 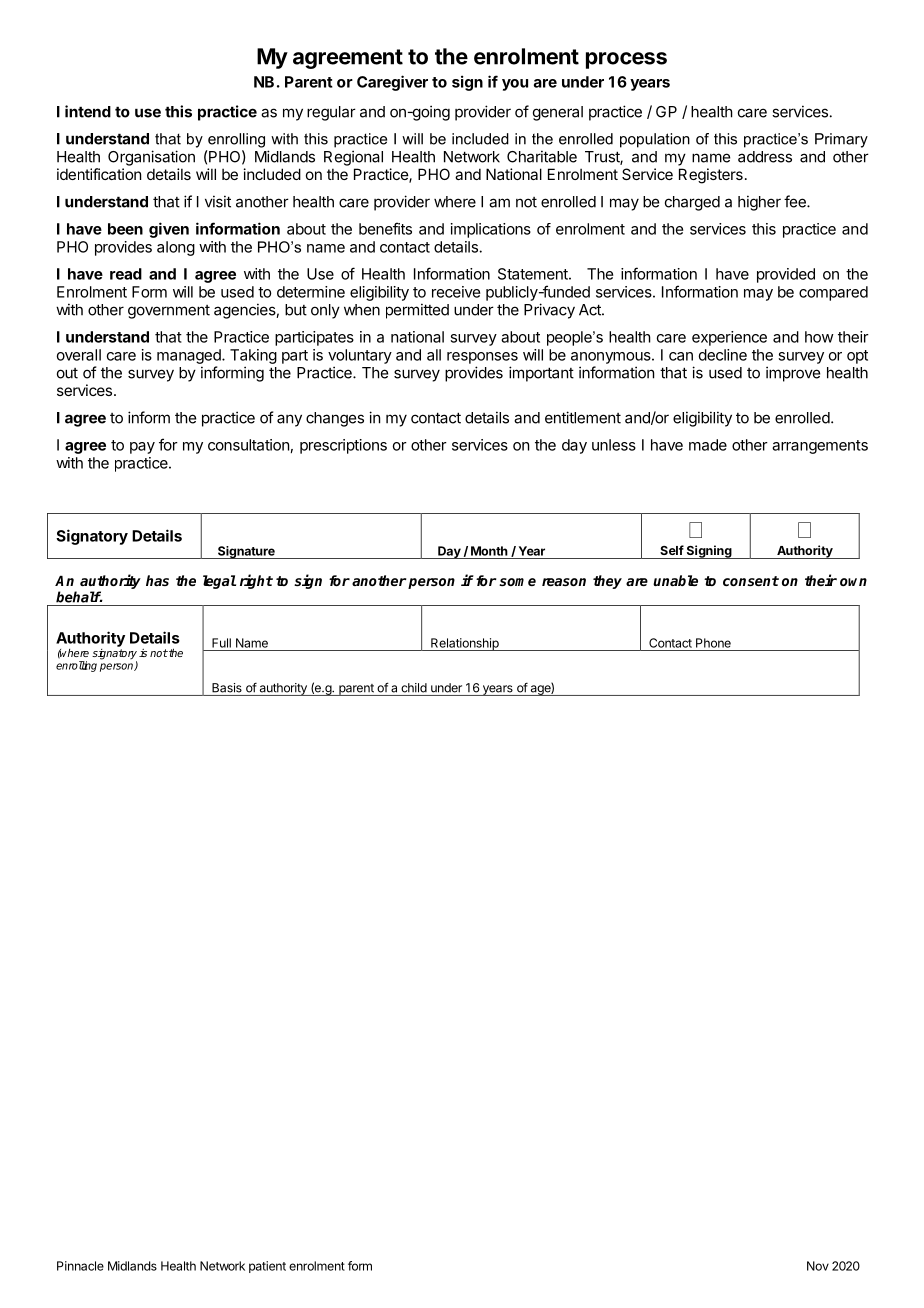 I want to click on address, so click(x=765, y=157).
